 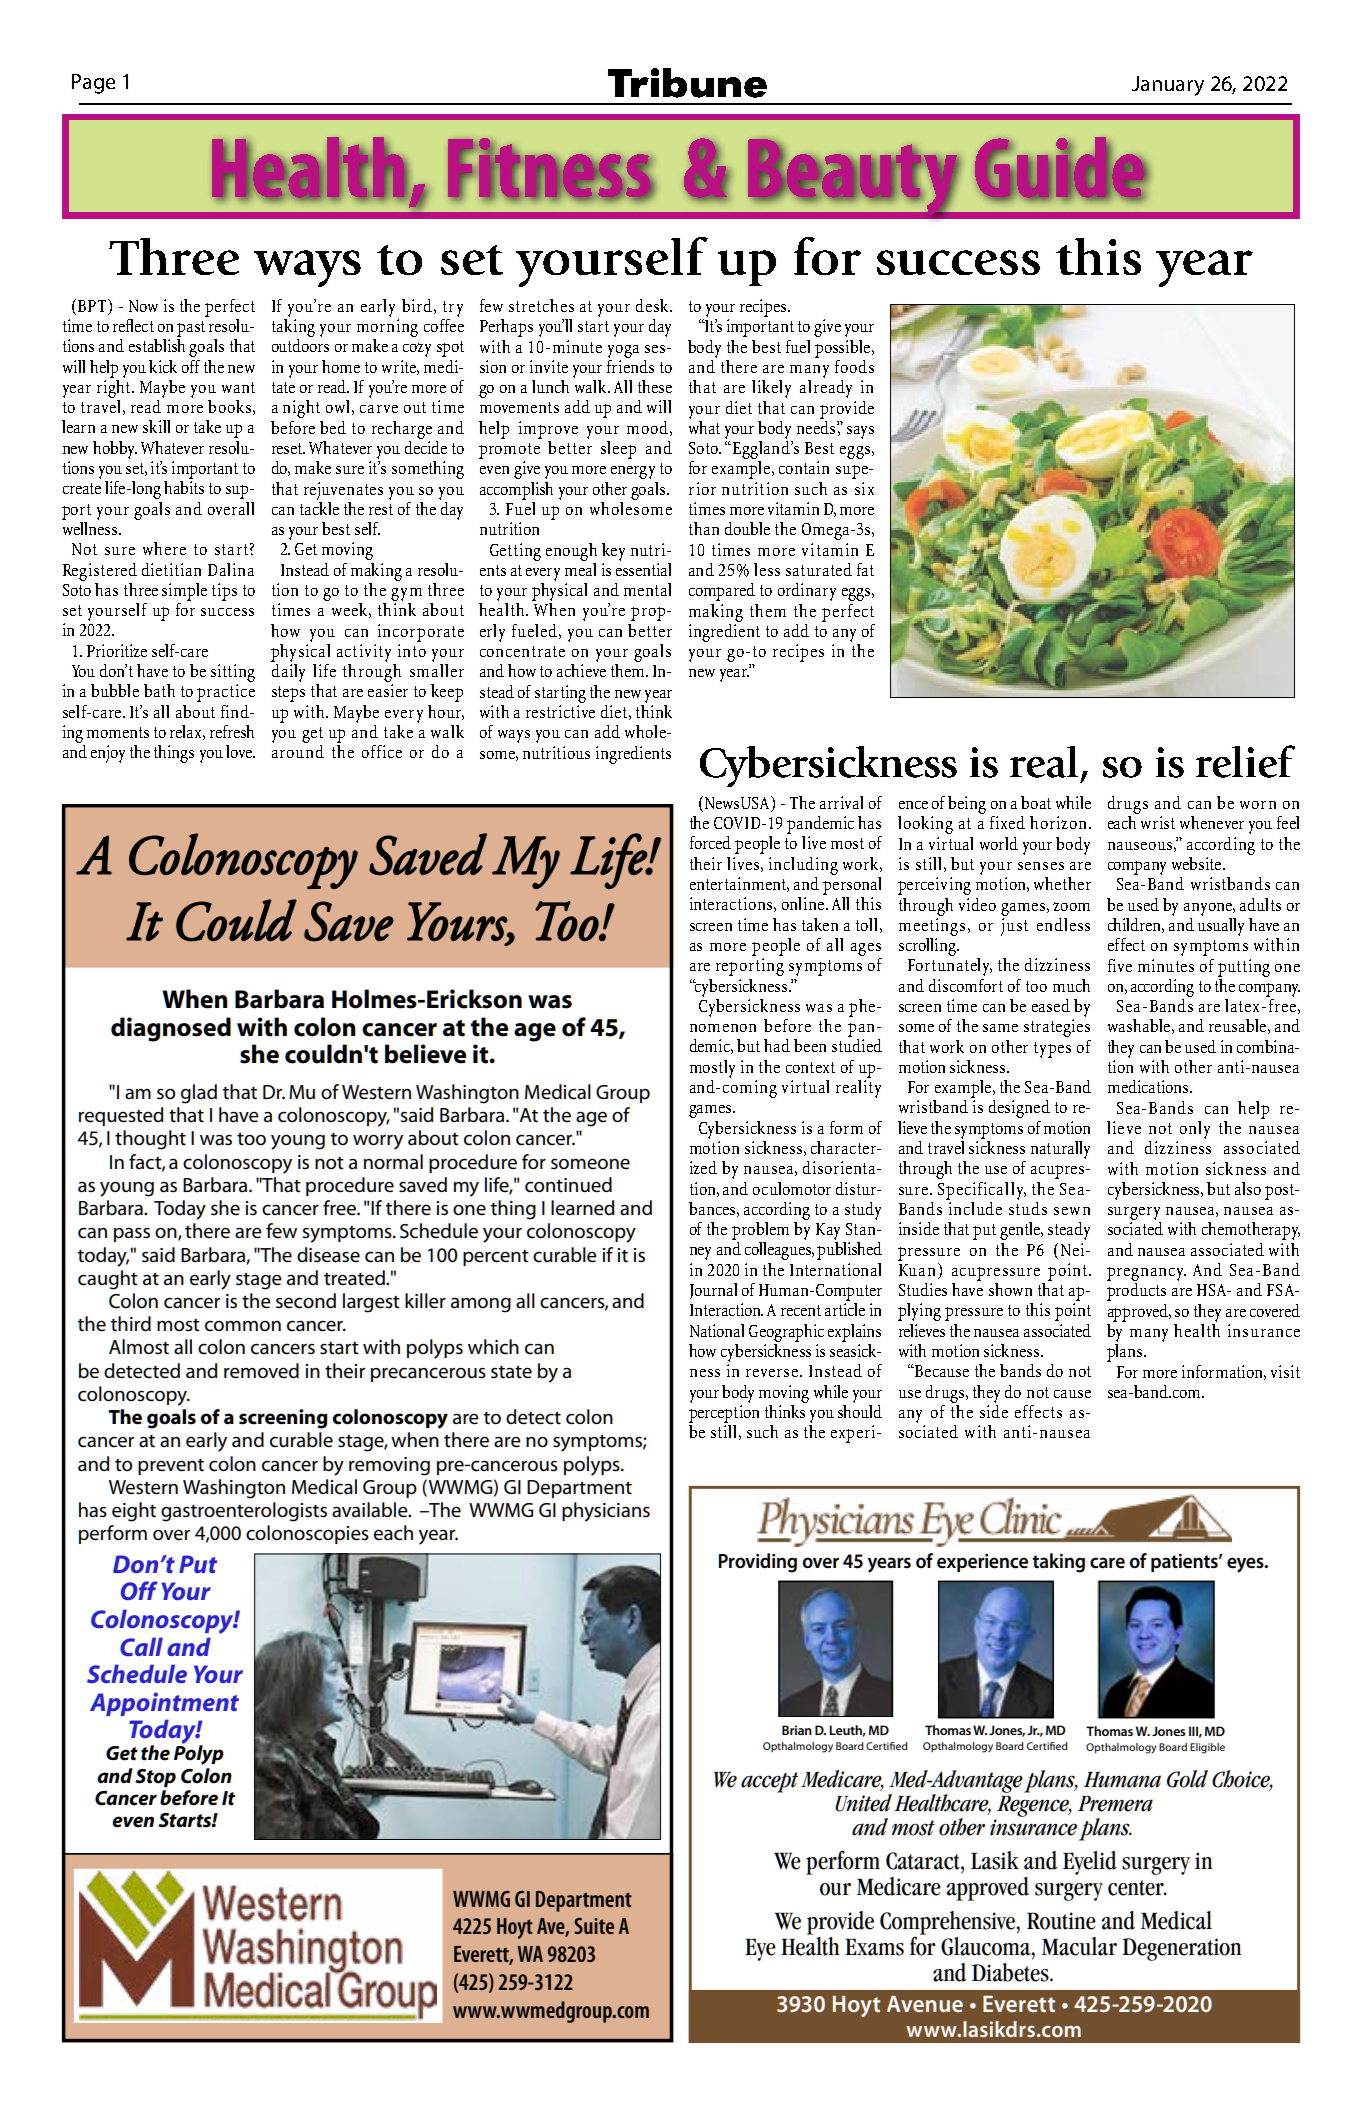 I want to click on Tribune, so click(x=687, y=83).
